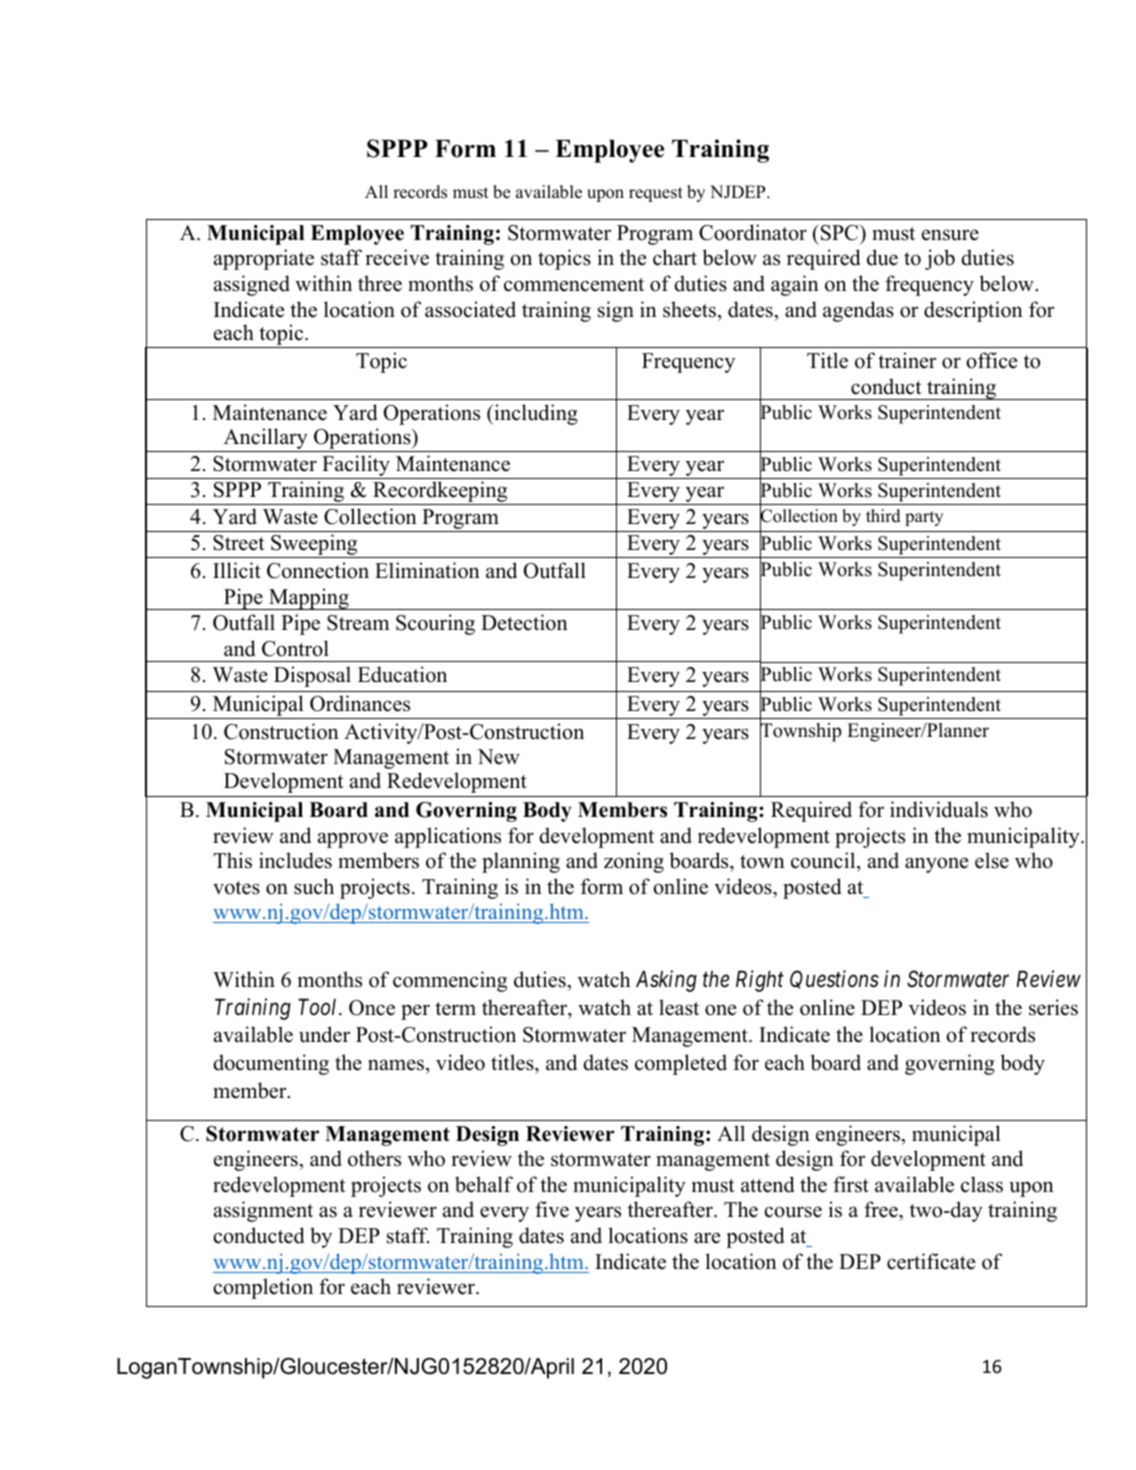 This screenshot has height=1470, width=1136. What do you see at coordinates (656, 194) in the screenshot?
I see `request` at bounding box center [656, 194].
